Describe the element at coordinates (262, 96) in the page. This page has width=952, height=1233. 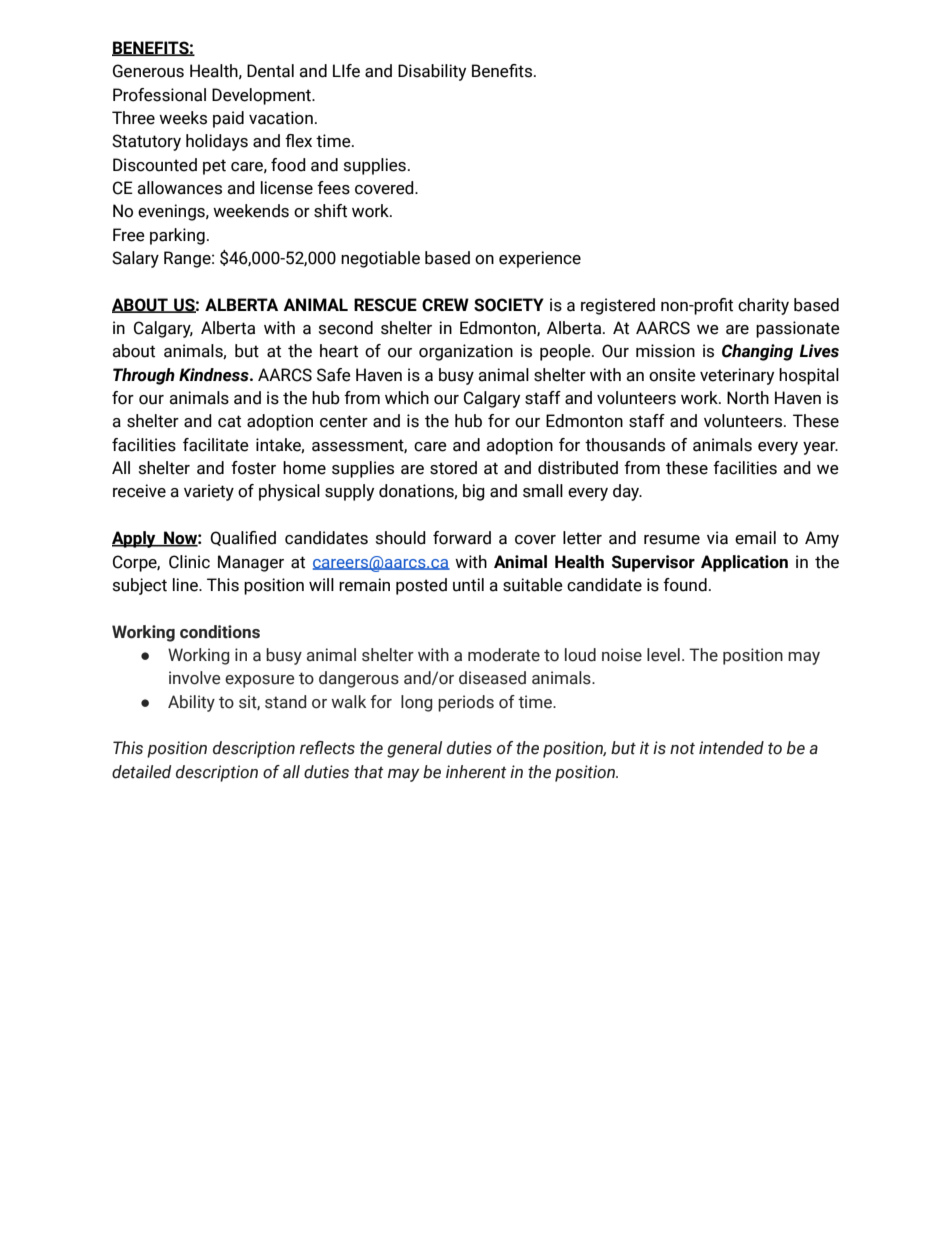
I see `Development` at that location.
